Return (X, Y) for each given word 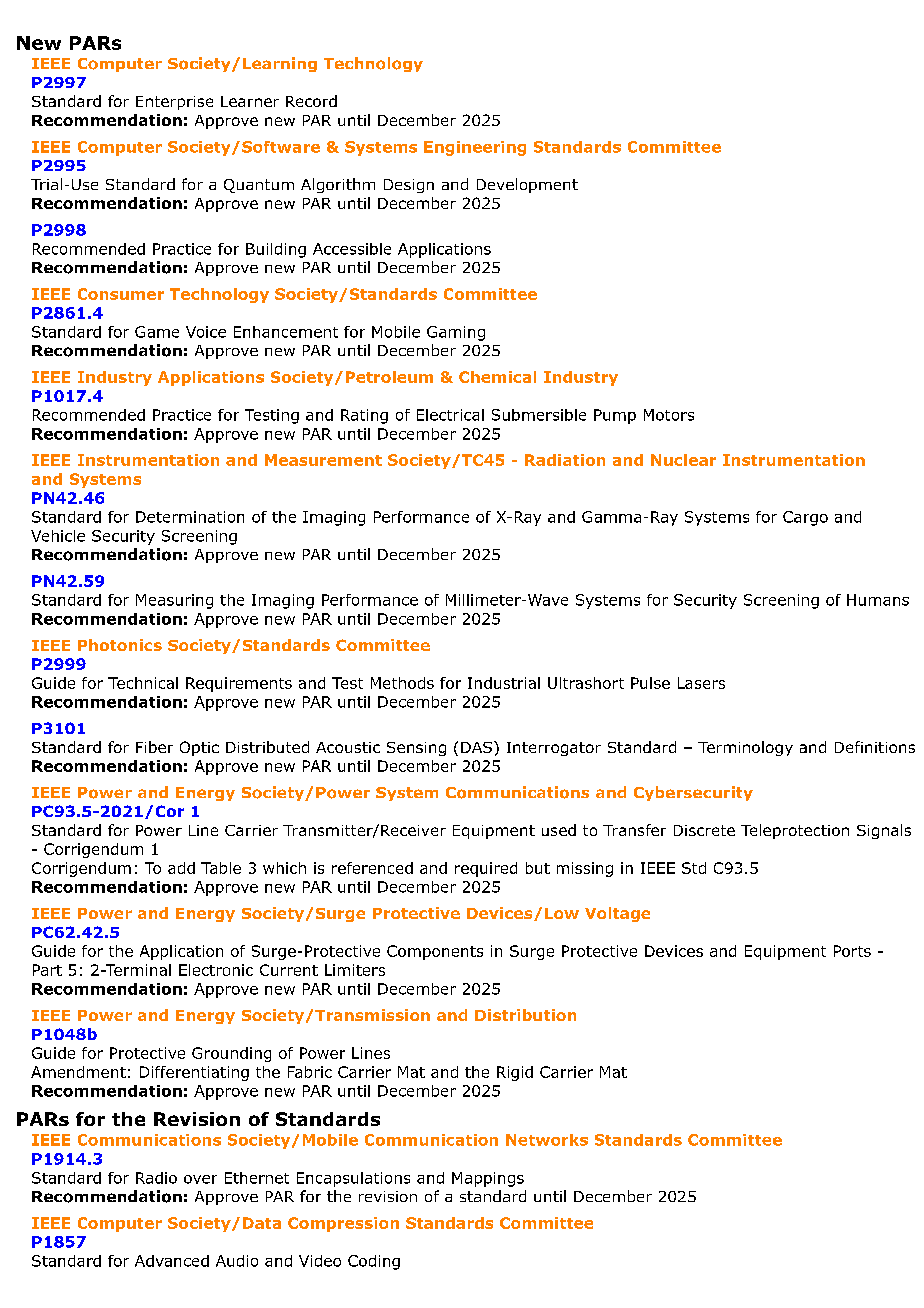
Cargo (805, 518)
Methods (402, 683)
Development (527, 185)
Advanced (172, 1261)
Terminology (745, 748)
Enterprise (174, 103)
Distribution (525, 1015)
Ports (852, 951)
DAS (476, 747)
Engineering (475, 148)
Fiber (154, 747)
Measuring (174, 601)
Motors (669, 415)
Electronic (216, 970)
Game (157, 332)
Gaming (456, 333)
